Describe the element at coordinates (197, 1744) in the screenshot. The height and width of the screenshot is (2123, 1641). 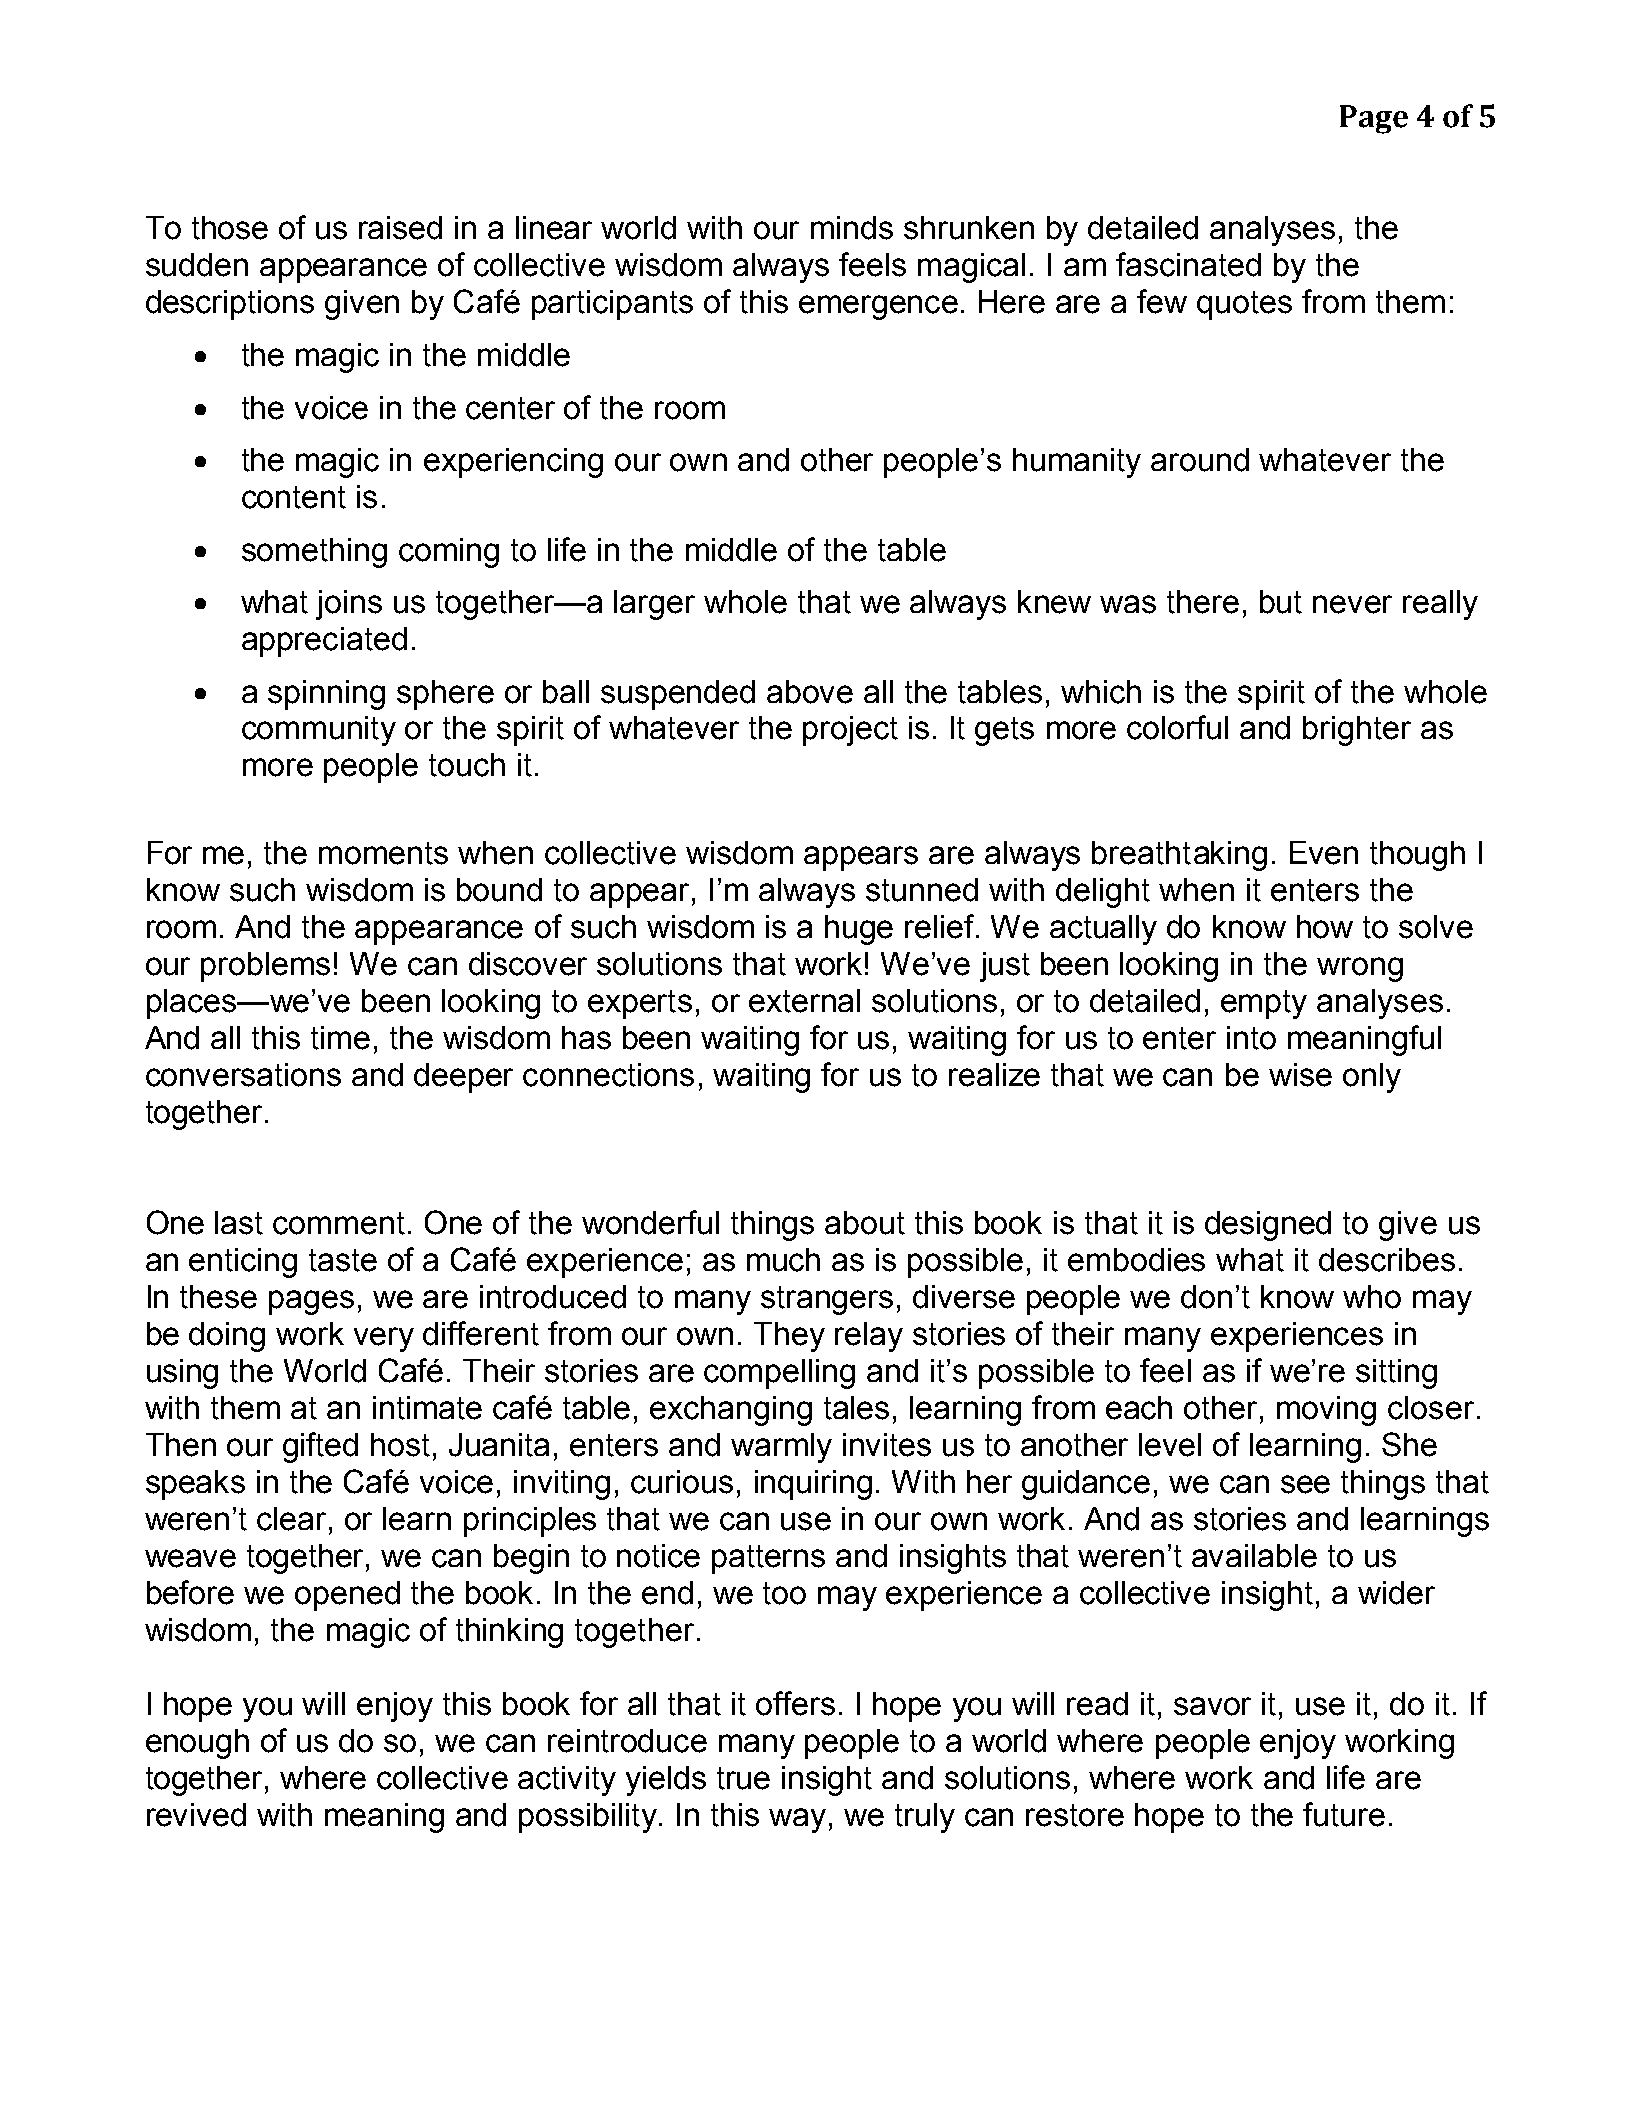
I see `enough` at that location.
